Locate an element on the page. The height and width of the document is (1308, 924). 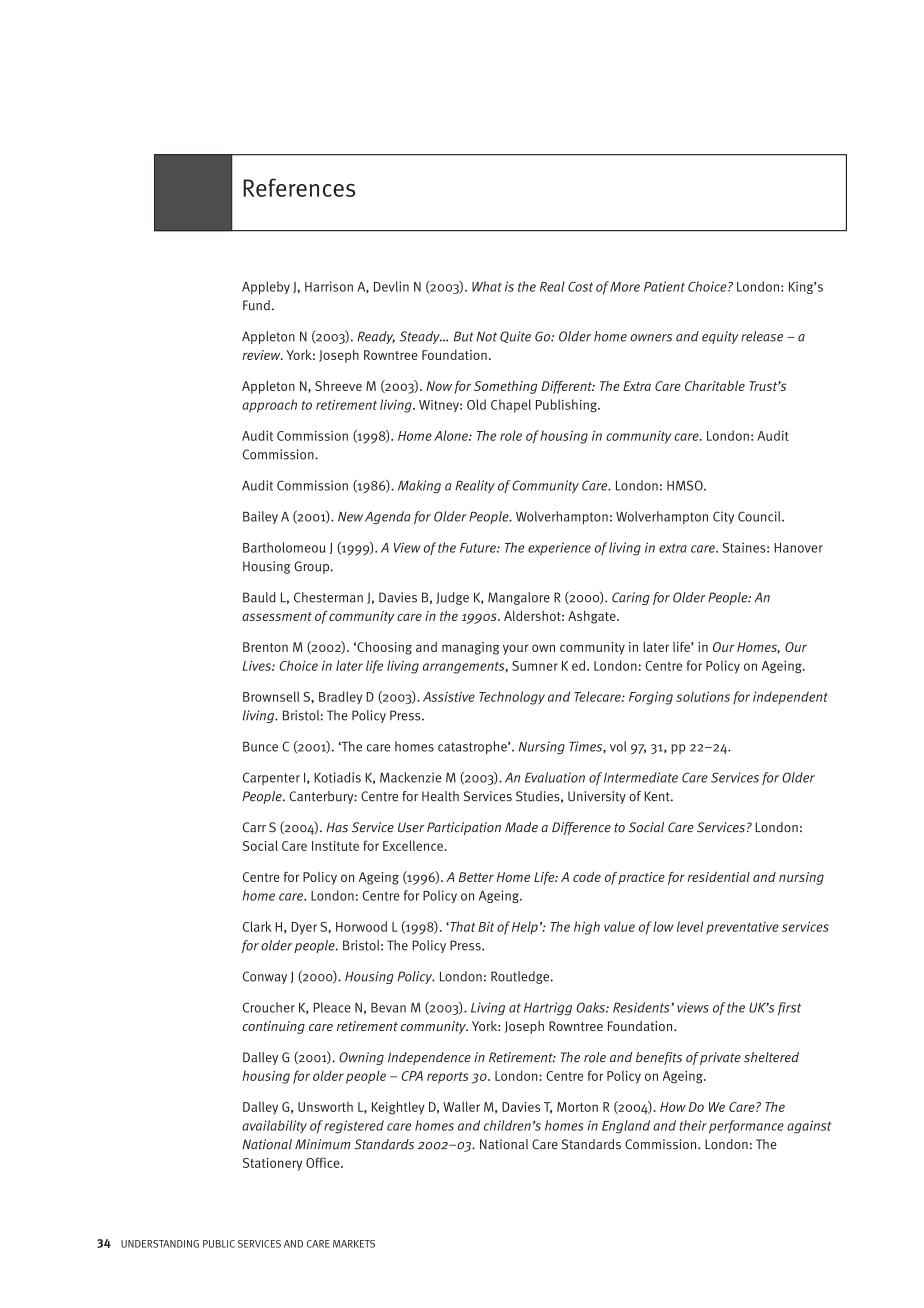
What is located at coordinates (487, 286).
